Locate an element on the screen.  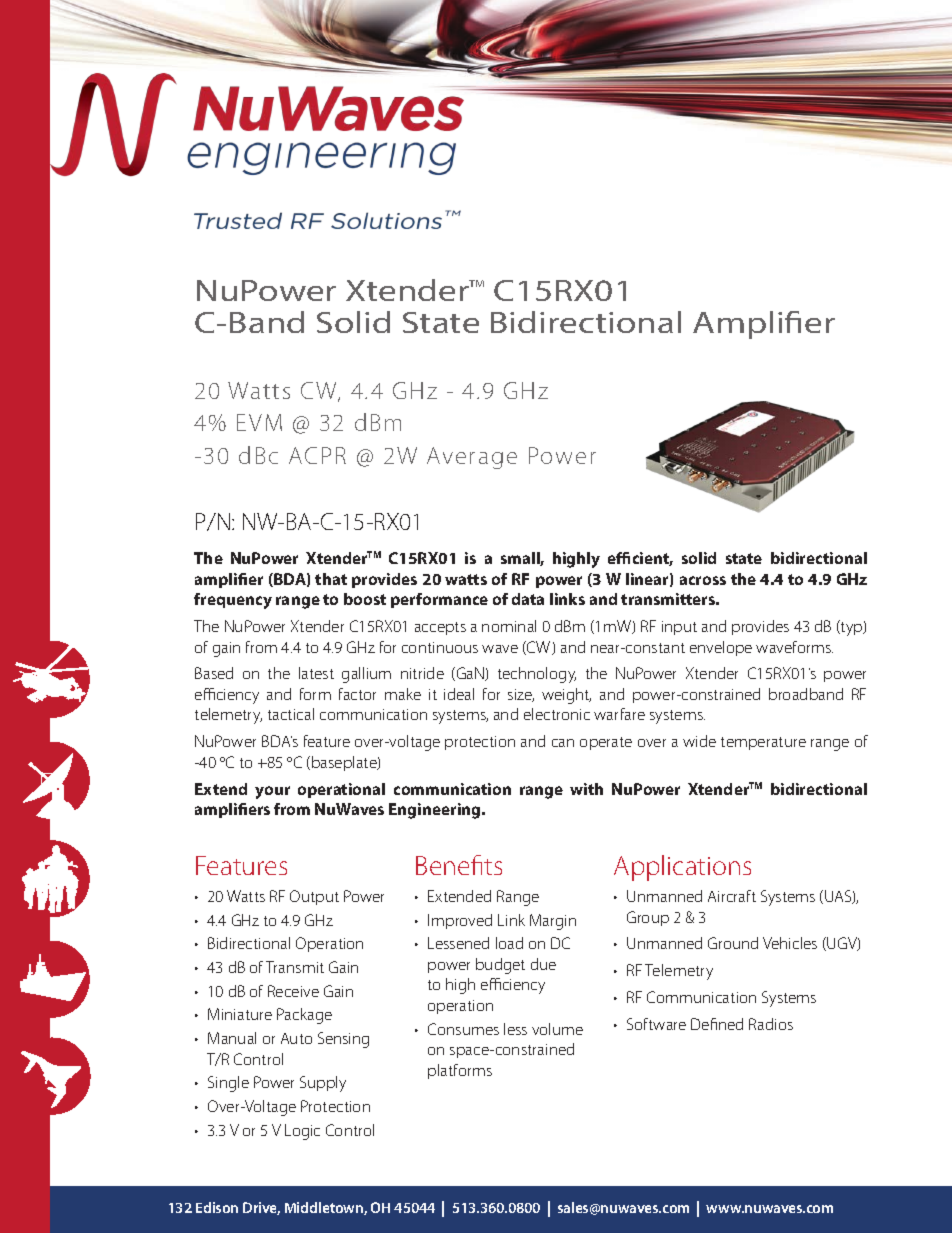
Drive is located at coordinates (261, 1208).
